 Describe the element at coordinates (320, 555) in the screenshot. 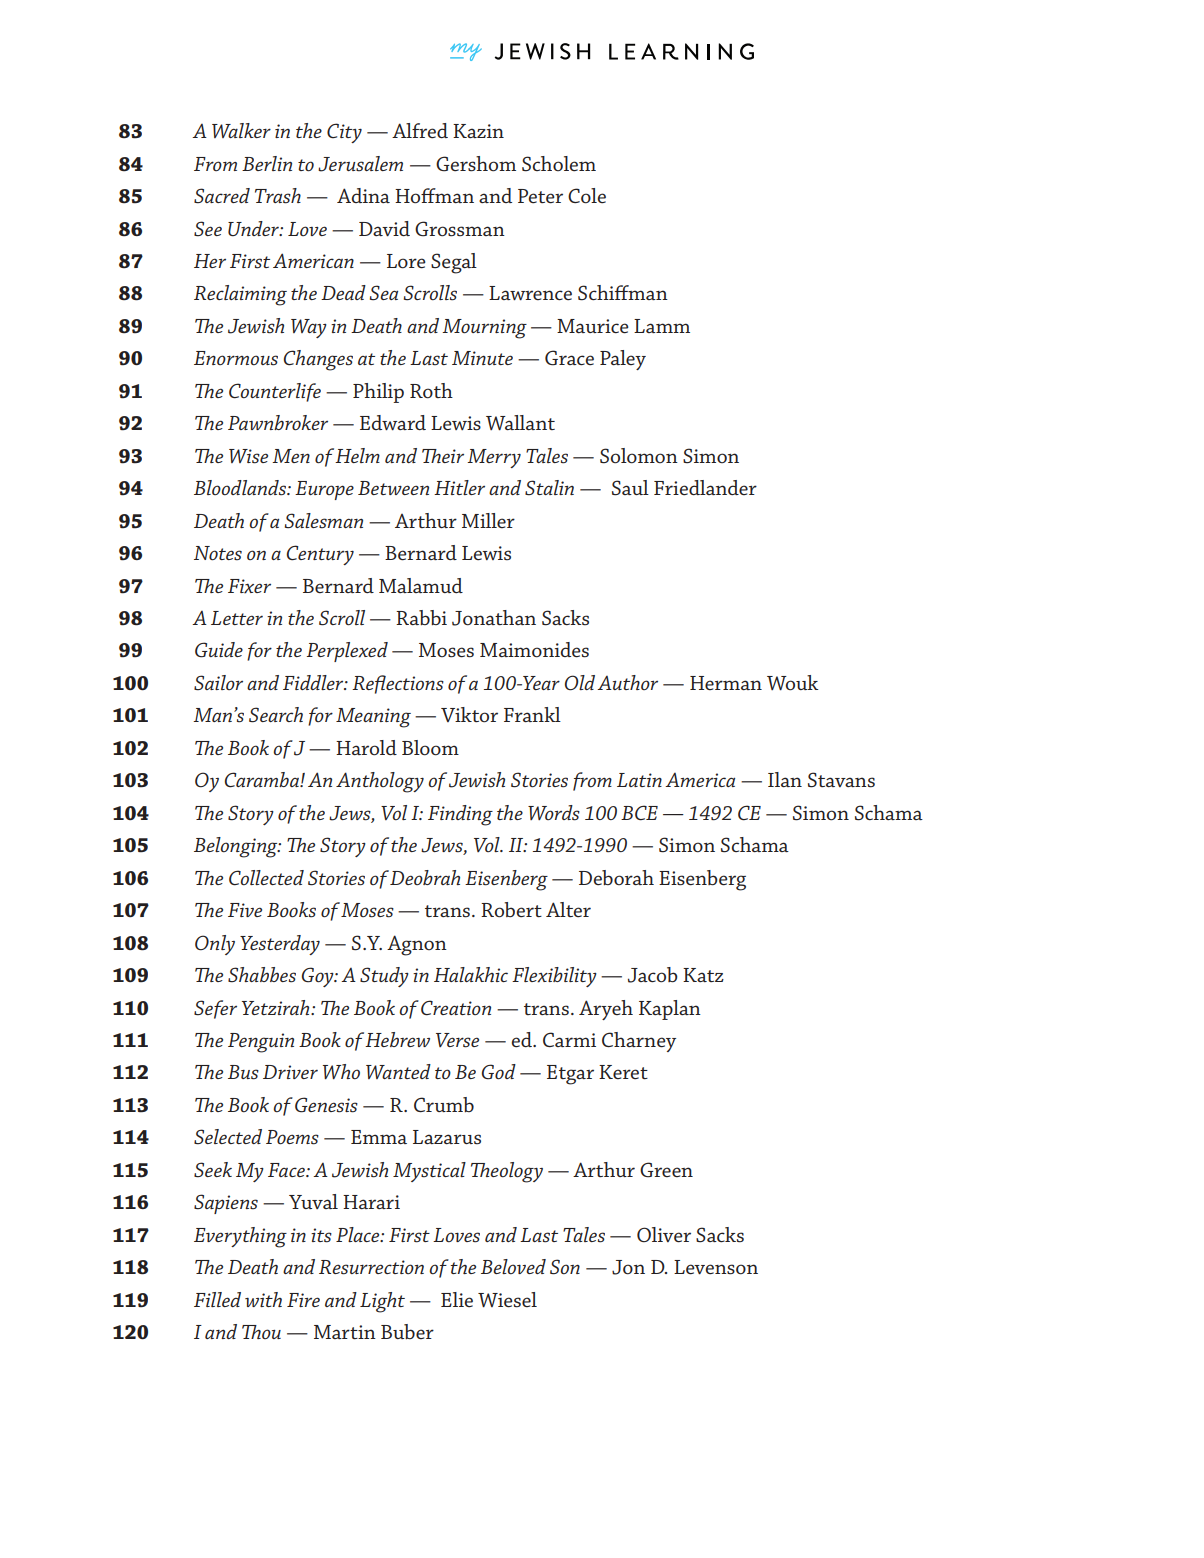

I see `Century` at that location.
